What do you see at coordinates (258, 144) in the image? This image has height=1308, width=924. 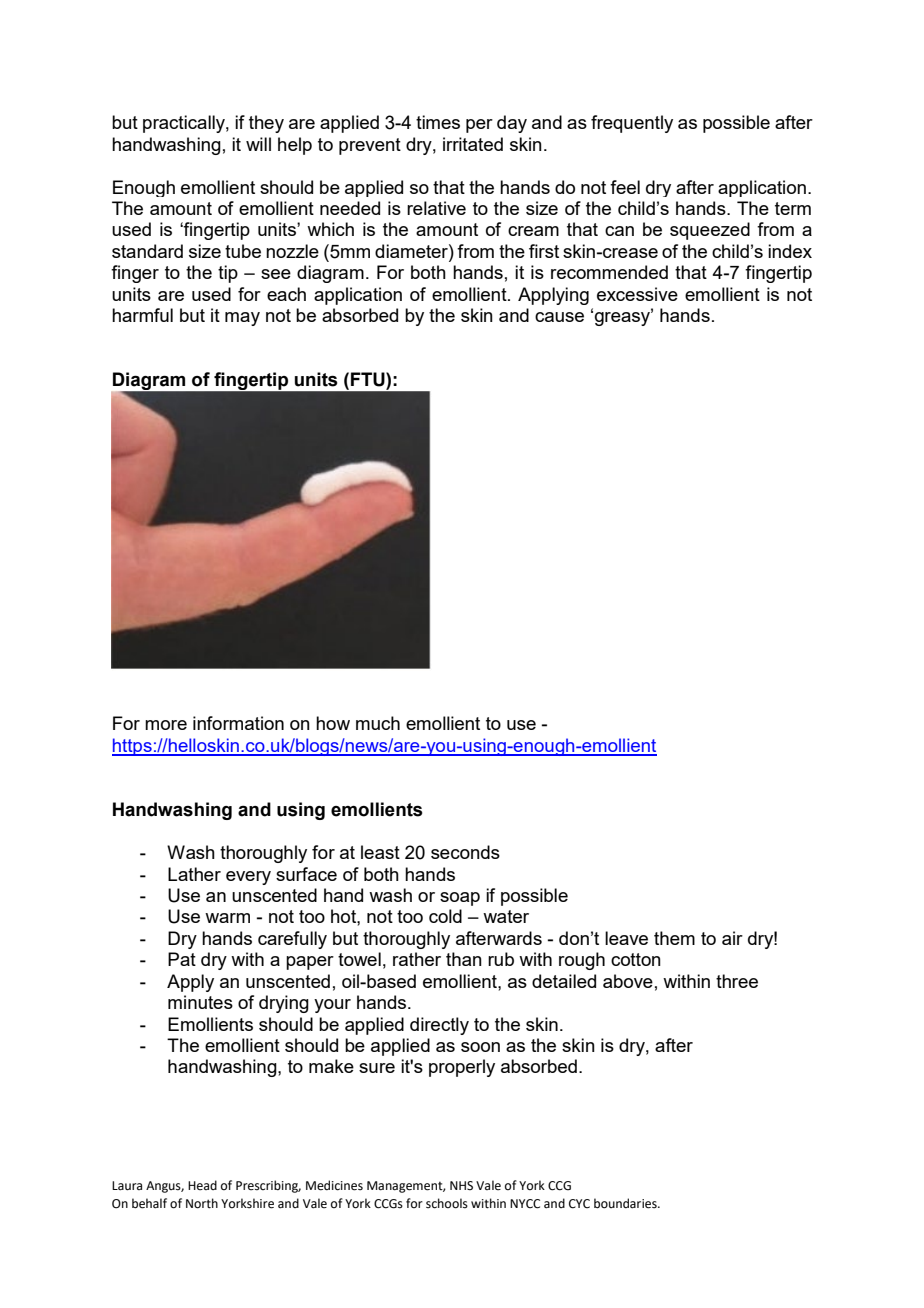 I see `will` at bounding box center [258, 144].
